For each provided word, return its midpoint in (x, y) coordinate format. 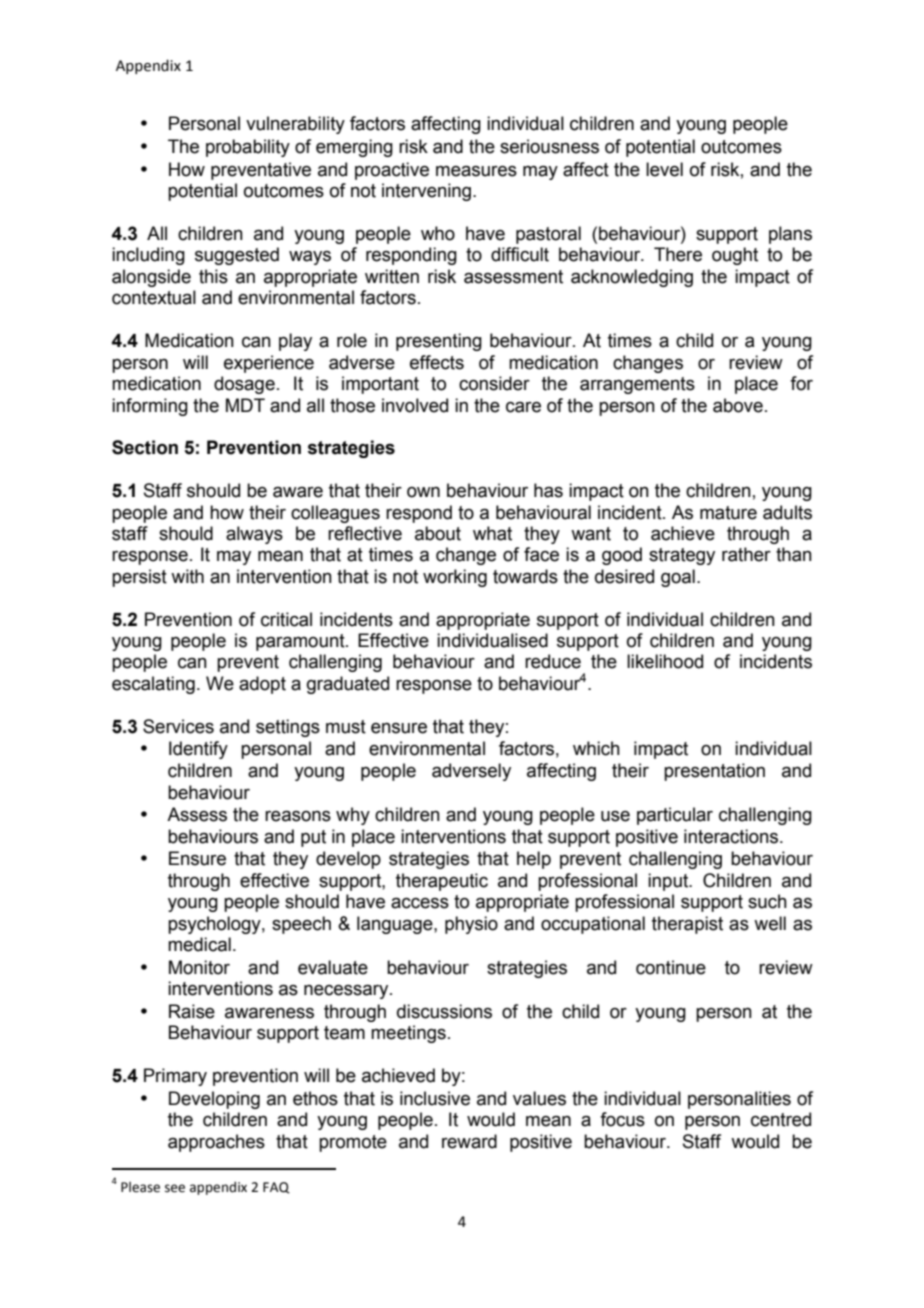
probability (248, 148)
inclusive (435, 1098)
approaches (216, 1143)
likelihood (665, 661)
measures (476, 171)
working (455, 578)
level (664, 169)
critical (286, 619)
